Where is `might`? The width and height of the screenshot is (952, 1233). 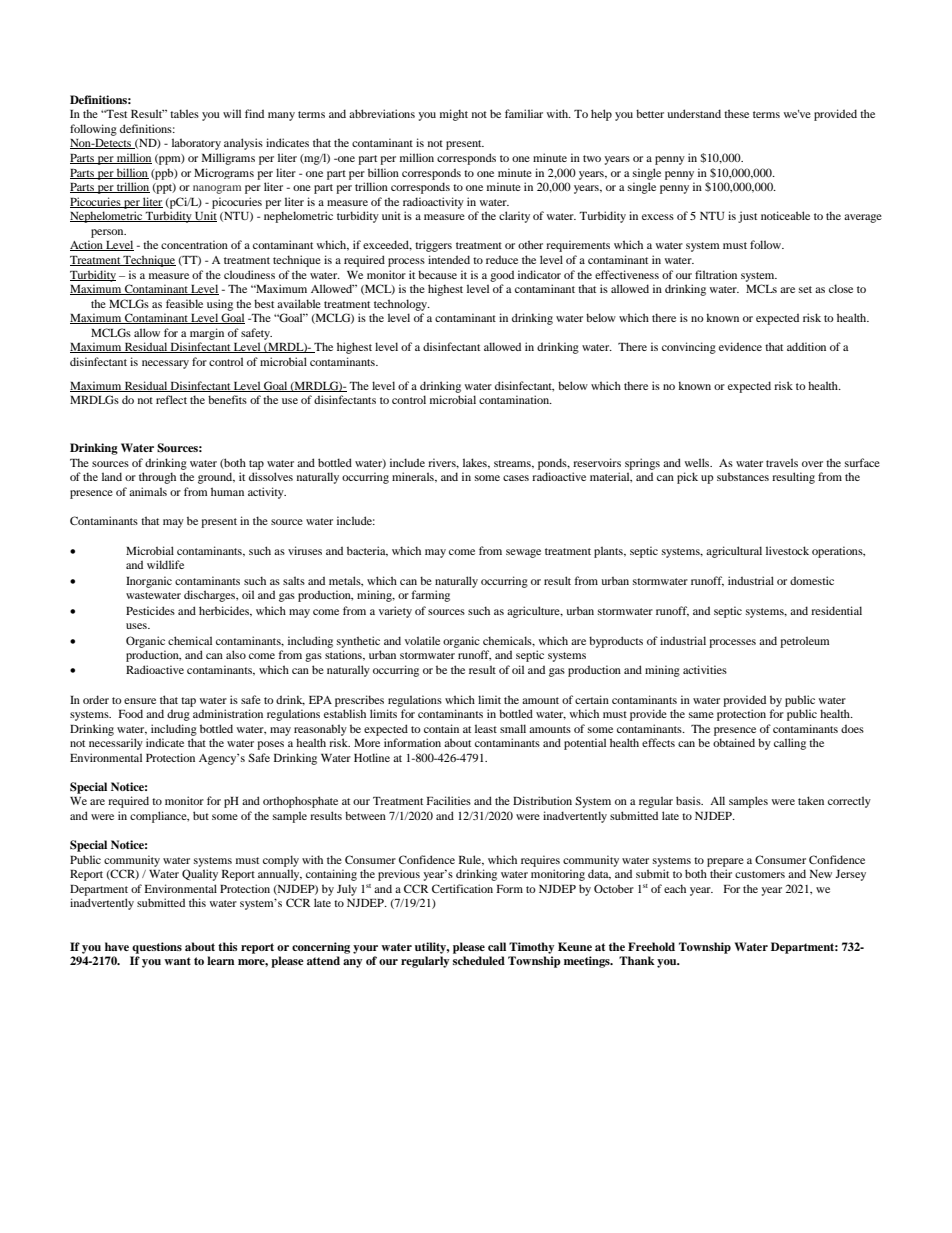 might is located at coordinates (454, 115).
